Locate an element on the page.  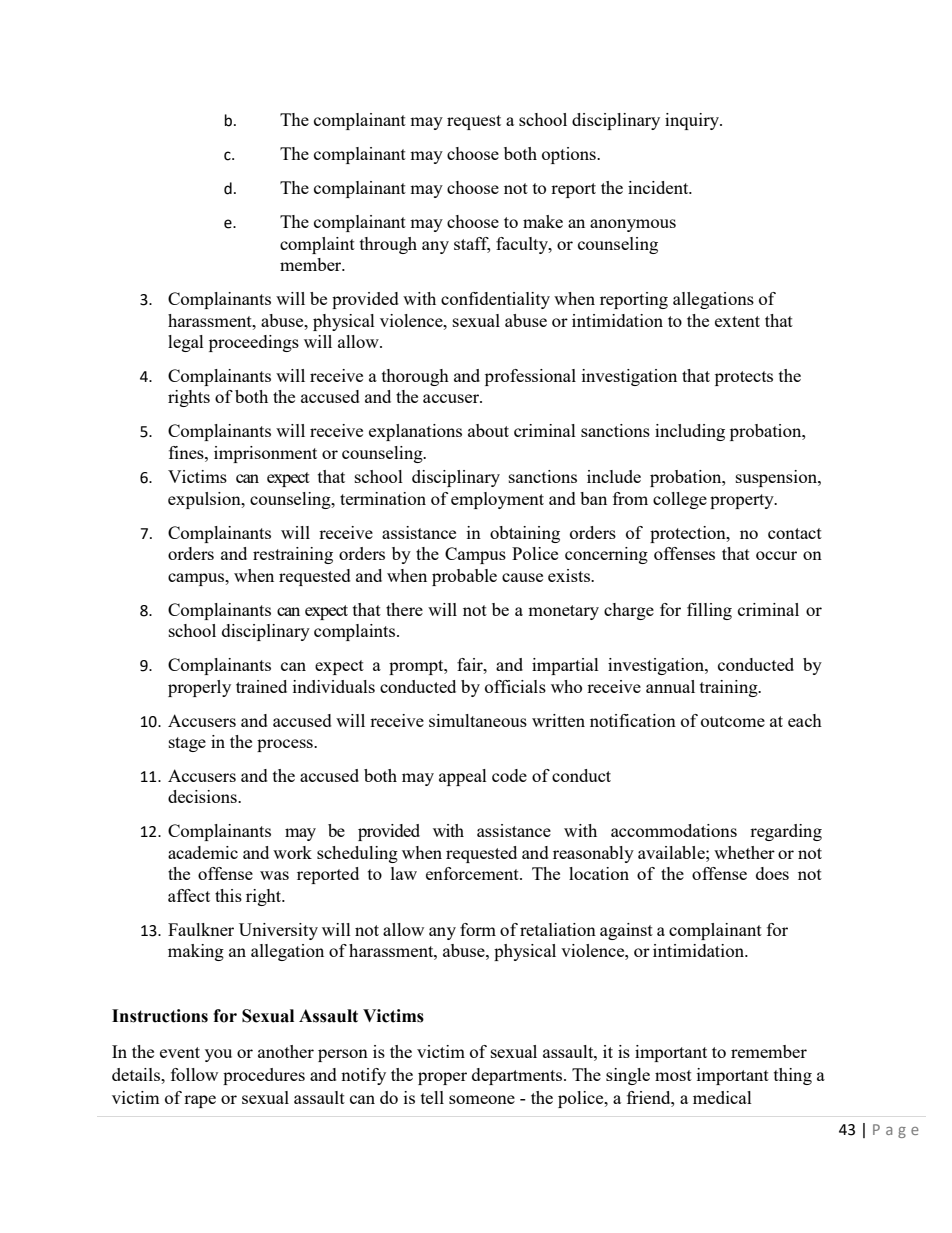
including is located at coordinates (690, 432).
